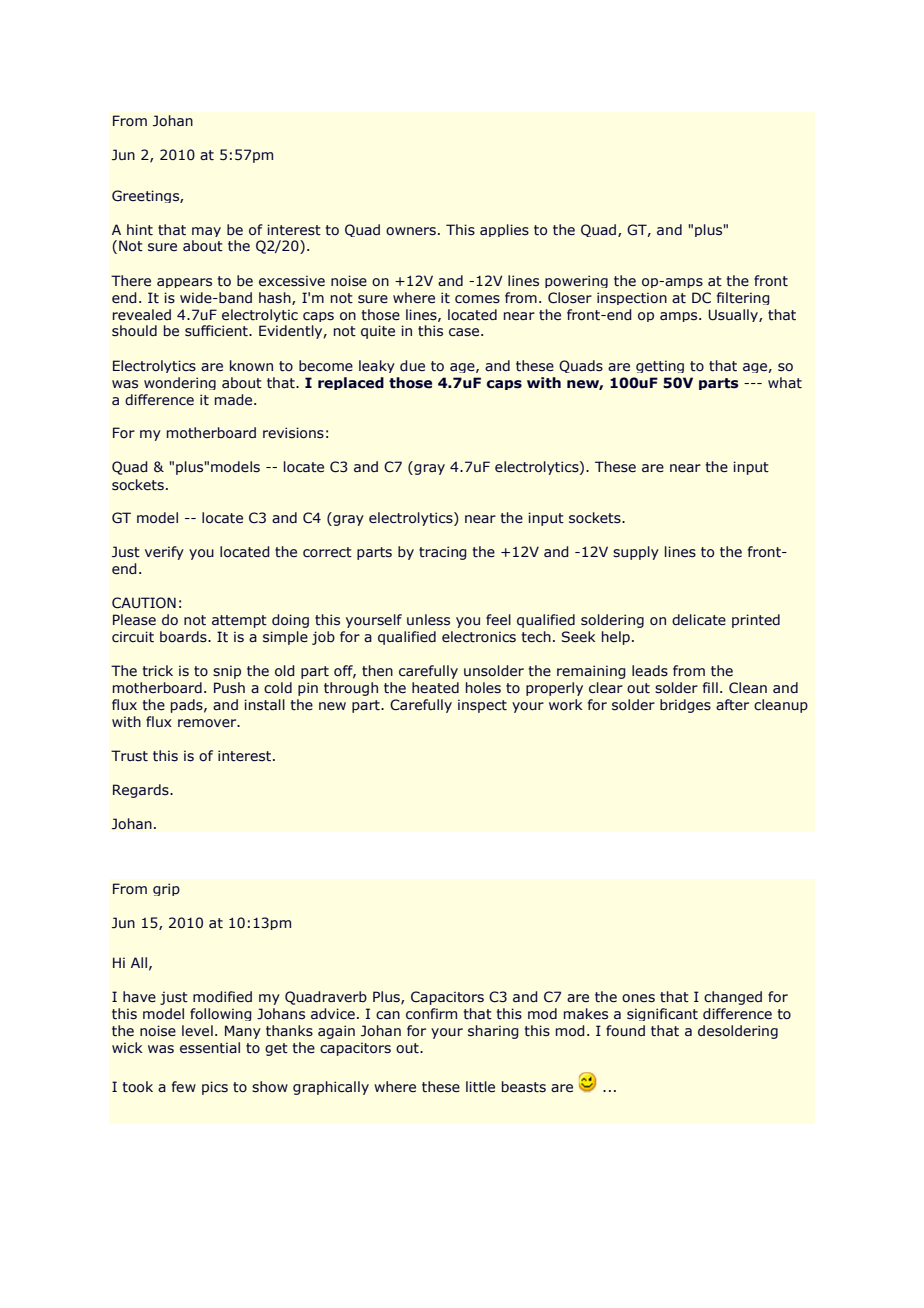  Describe the element at coordinates (411, 231) in the screenshot. I see `owners` at that location.
